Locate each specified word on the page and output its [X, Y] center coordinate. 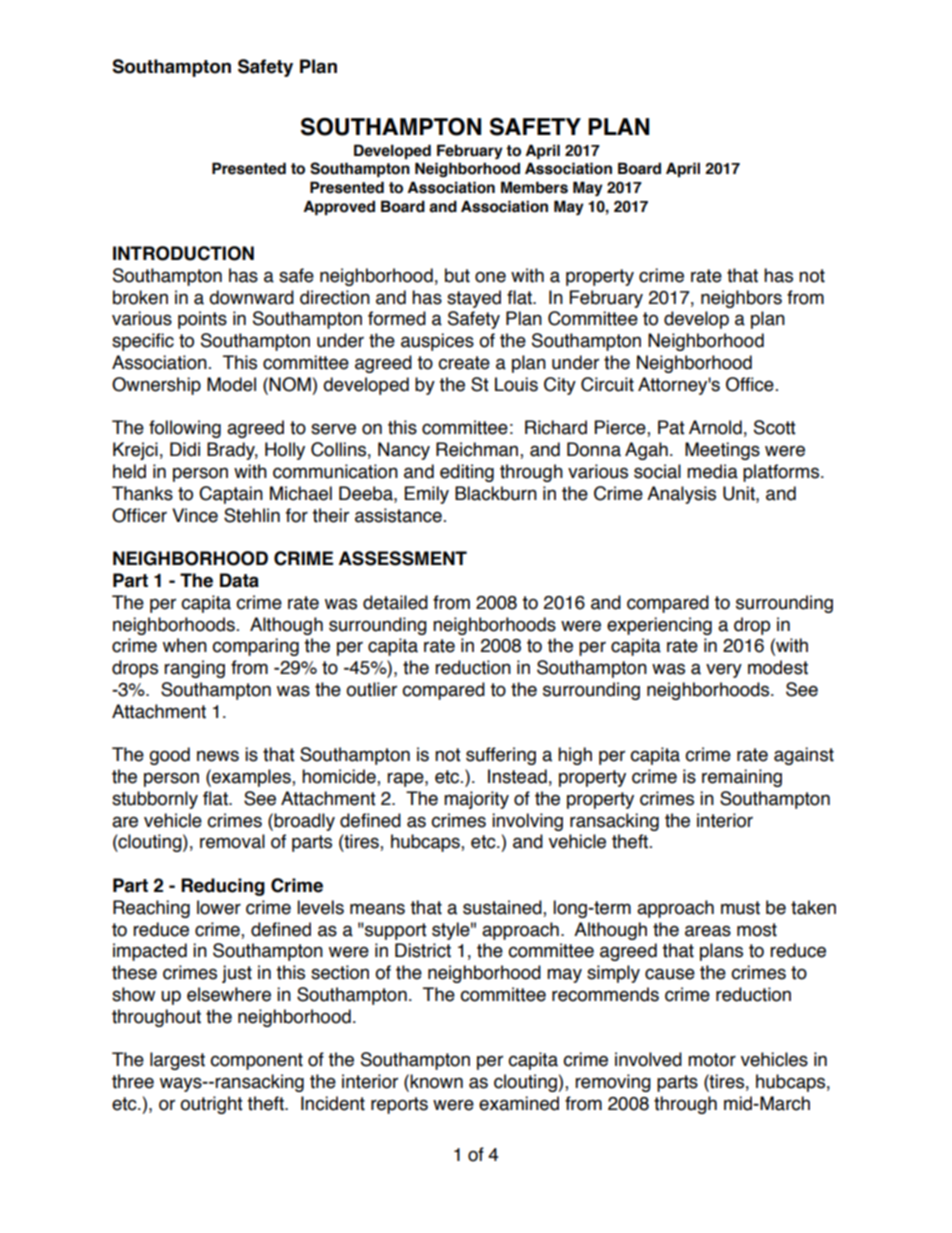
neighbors [741, 299]
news [218, 756]
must [740, 908]
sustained [503, 908]
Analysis [681, 495]
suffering [501, 756]
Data [239, 580]
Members [534, 187]
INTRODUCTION [183, 253]
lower [219, 907]
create [464, 363]
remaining [742, 778]
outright [211, 1105]
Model [231, 384]
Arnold [715, 427]
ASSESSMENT [403, 558]
